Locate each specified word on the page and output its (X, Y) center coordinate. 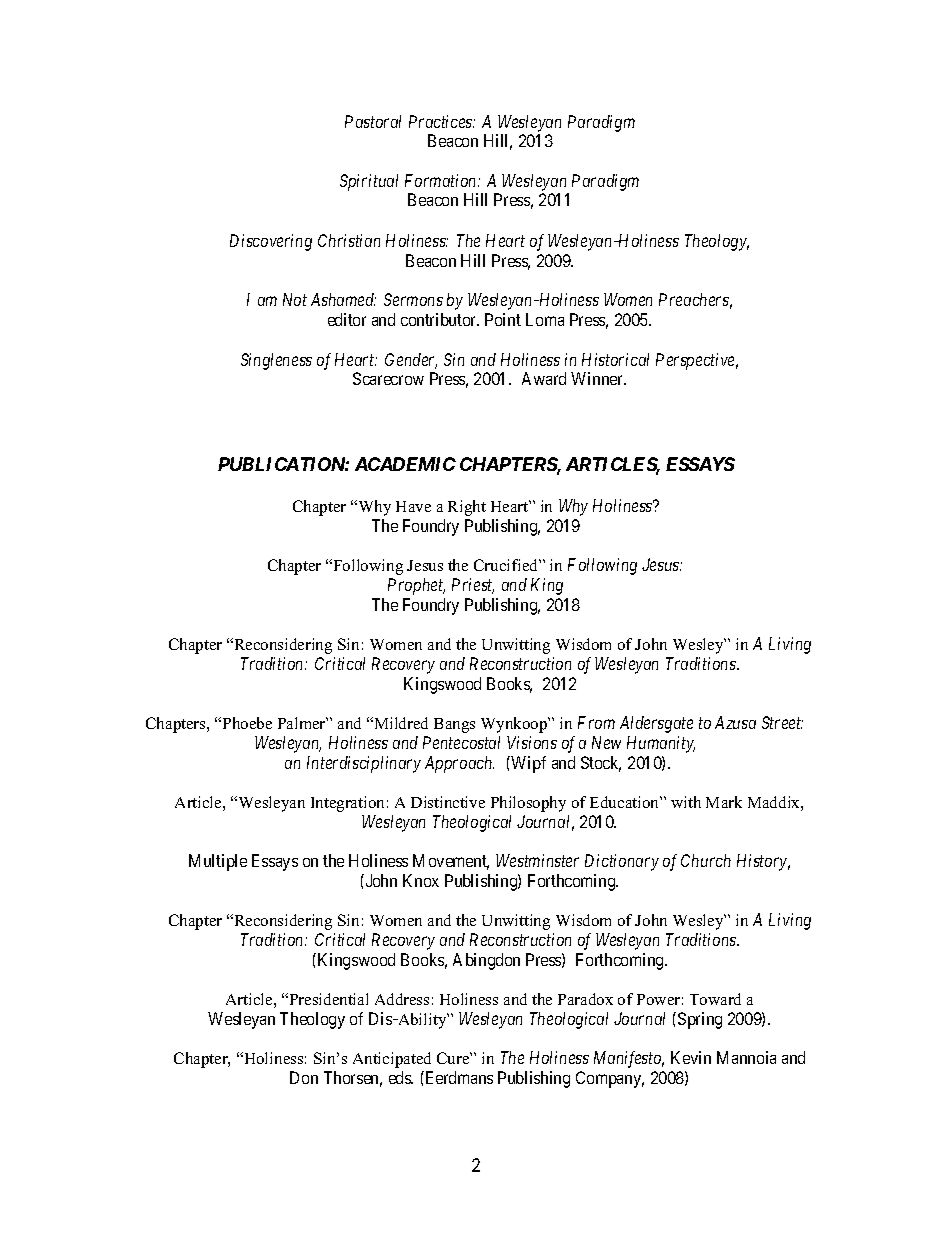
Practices (442, 121)
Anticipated (392, 1060)
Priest (473, 586)
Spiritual (369, 182)
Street (782, 722)
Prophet (416, 586)
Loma (545, 319)
